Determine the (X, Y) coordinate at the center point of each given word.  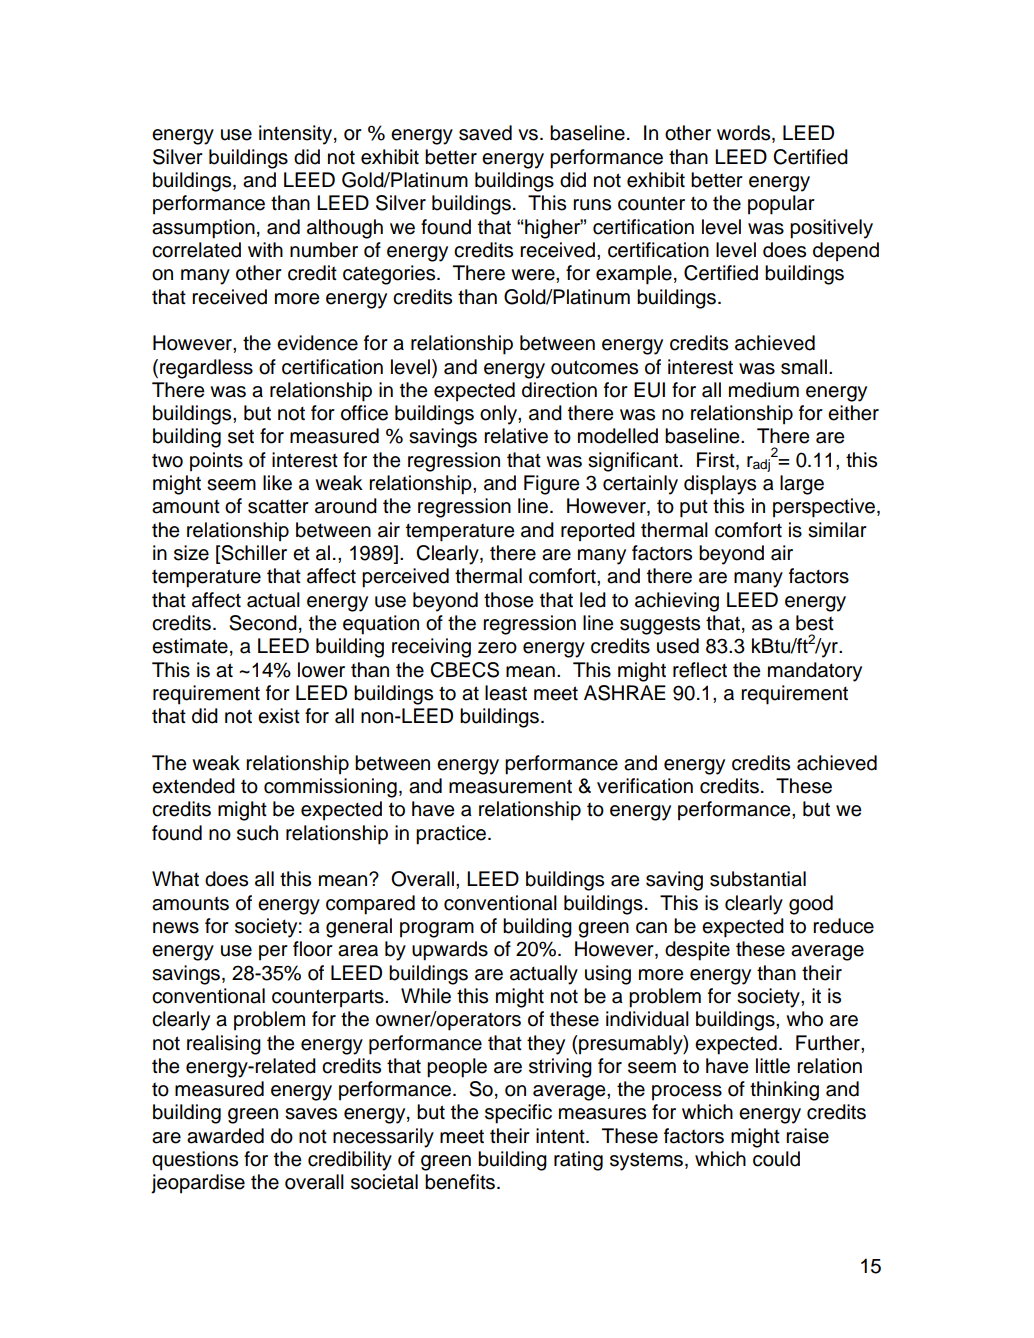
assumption (203, 229)
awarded (225, 1136)
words (745, 134)
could (776, 1159)
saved (485, 133)
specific (518, 1114)
